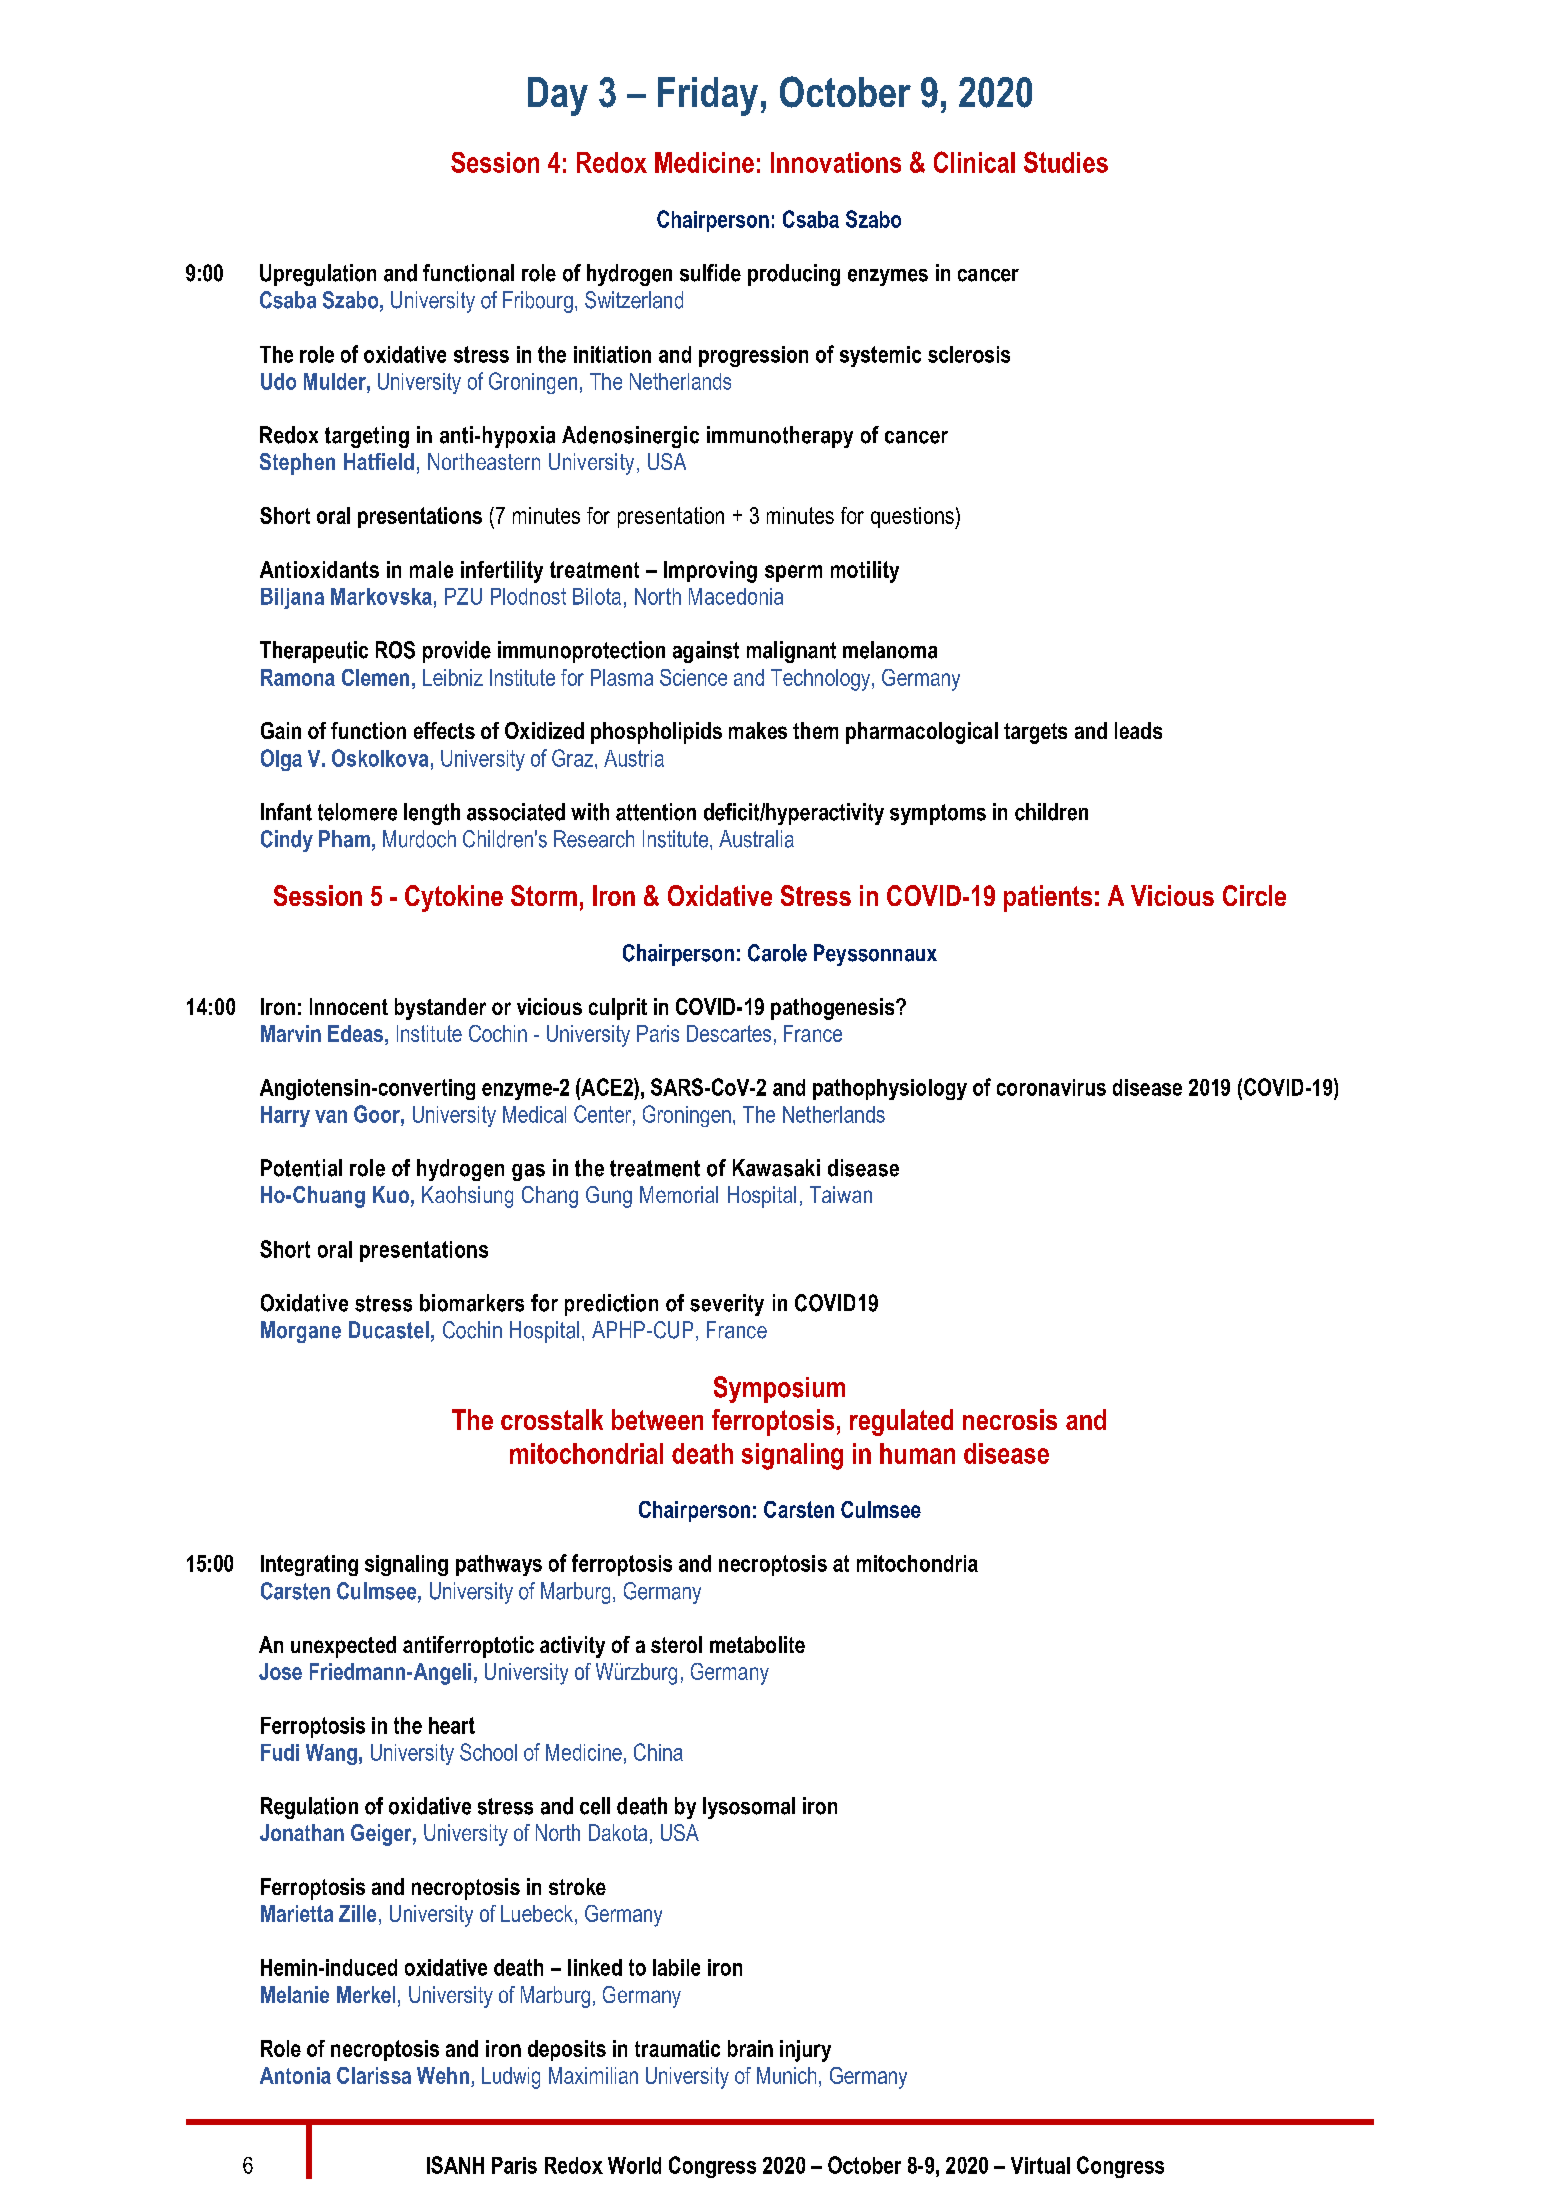  I want to click on Cytokine, so click(454, 898).
